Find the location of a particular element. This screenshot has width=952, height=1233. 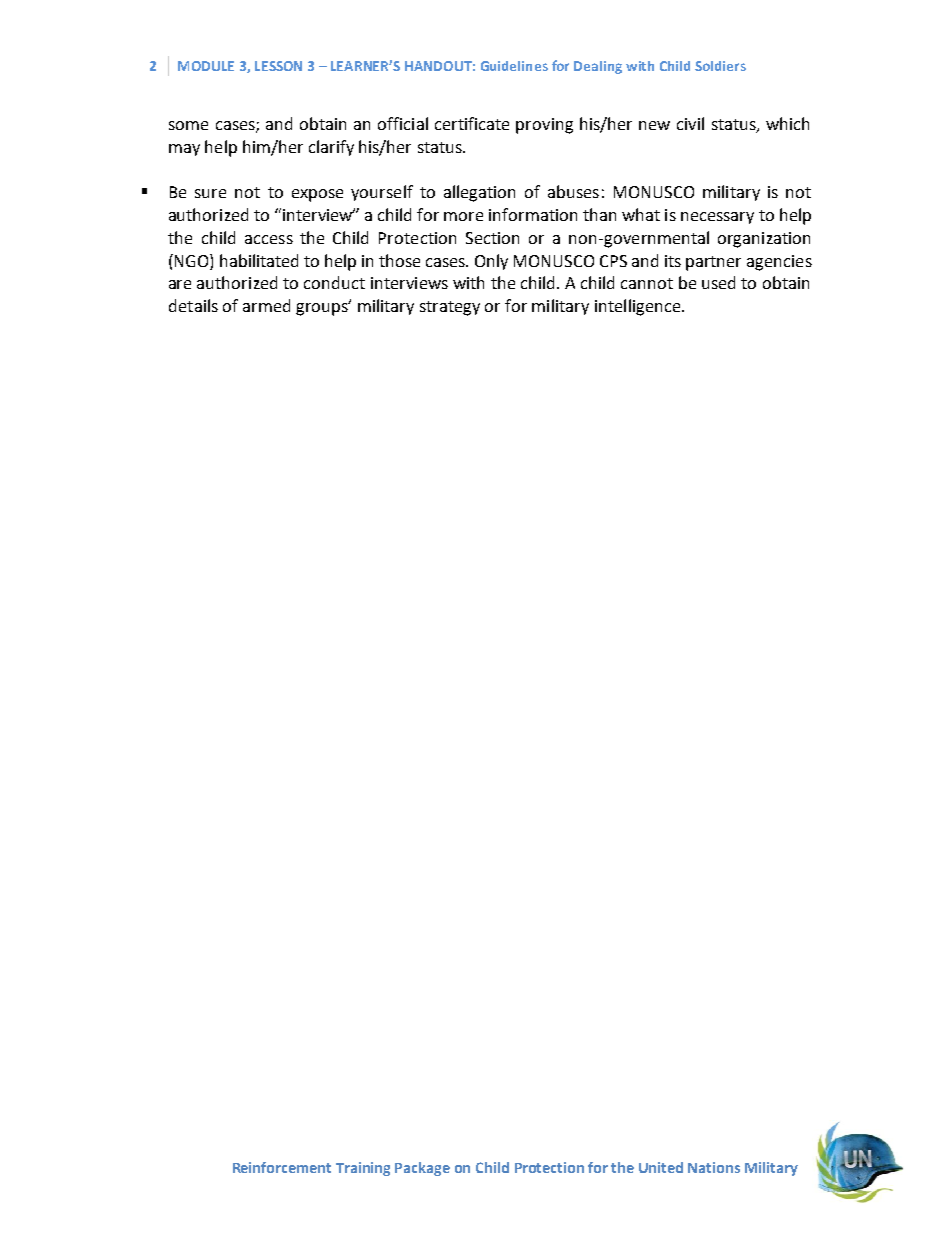

certificate is located at coordinates (472, 123).
